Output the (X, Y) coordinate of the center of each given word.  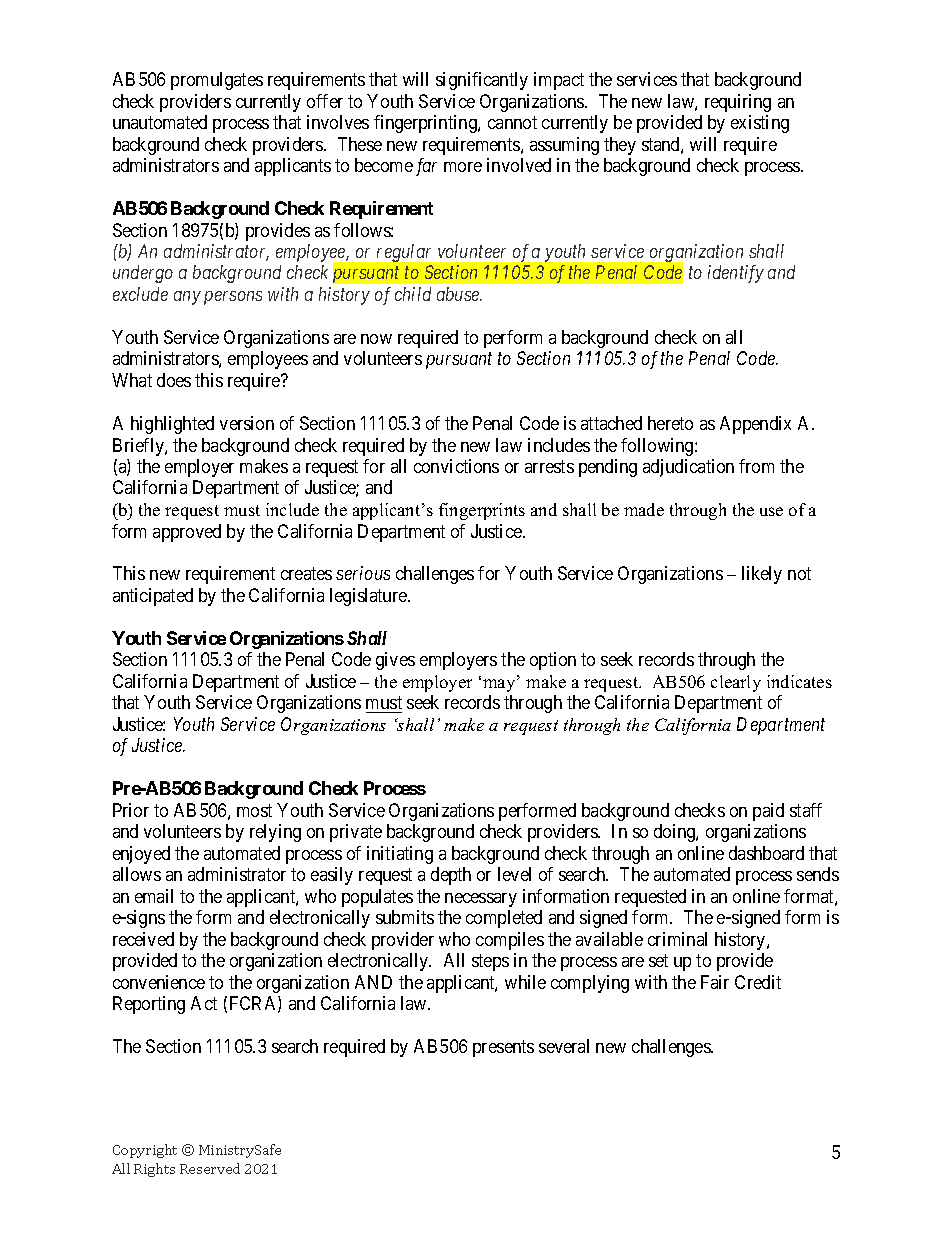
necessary (481, 900)
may (500, 685)
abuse (459, 294)
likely (762, 575)
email (154, 896)
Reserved (210, 1168)
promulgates (217, 81)
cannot (512, 122)
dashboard (766, 853)
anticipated (153, 597)
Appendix (755, 425)
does (174, 380)
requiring (738, 103)
